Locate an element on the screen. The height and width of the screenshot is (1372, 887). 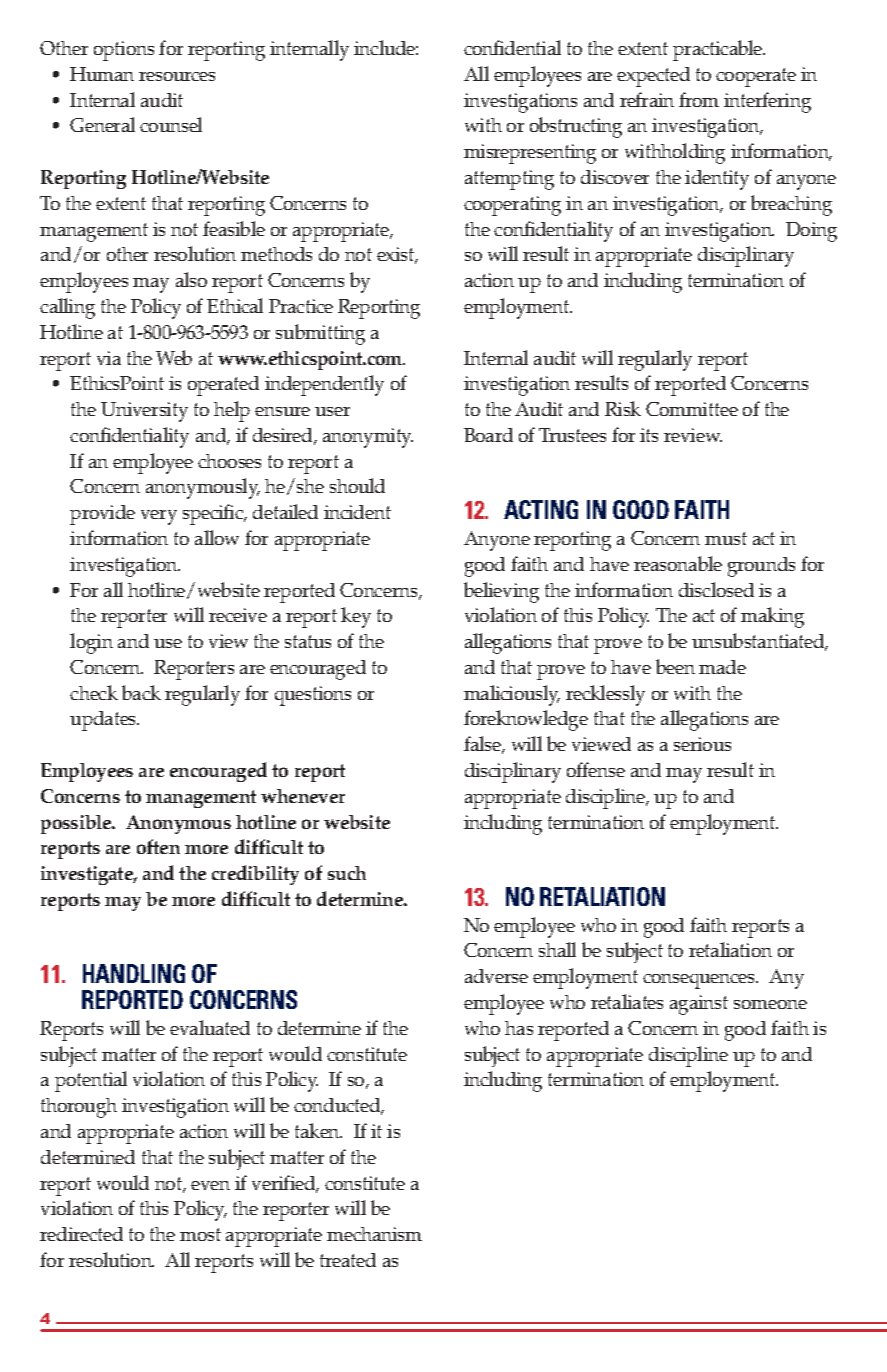
most is located at coordinates (200, 1234).
